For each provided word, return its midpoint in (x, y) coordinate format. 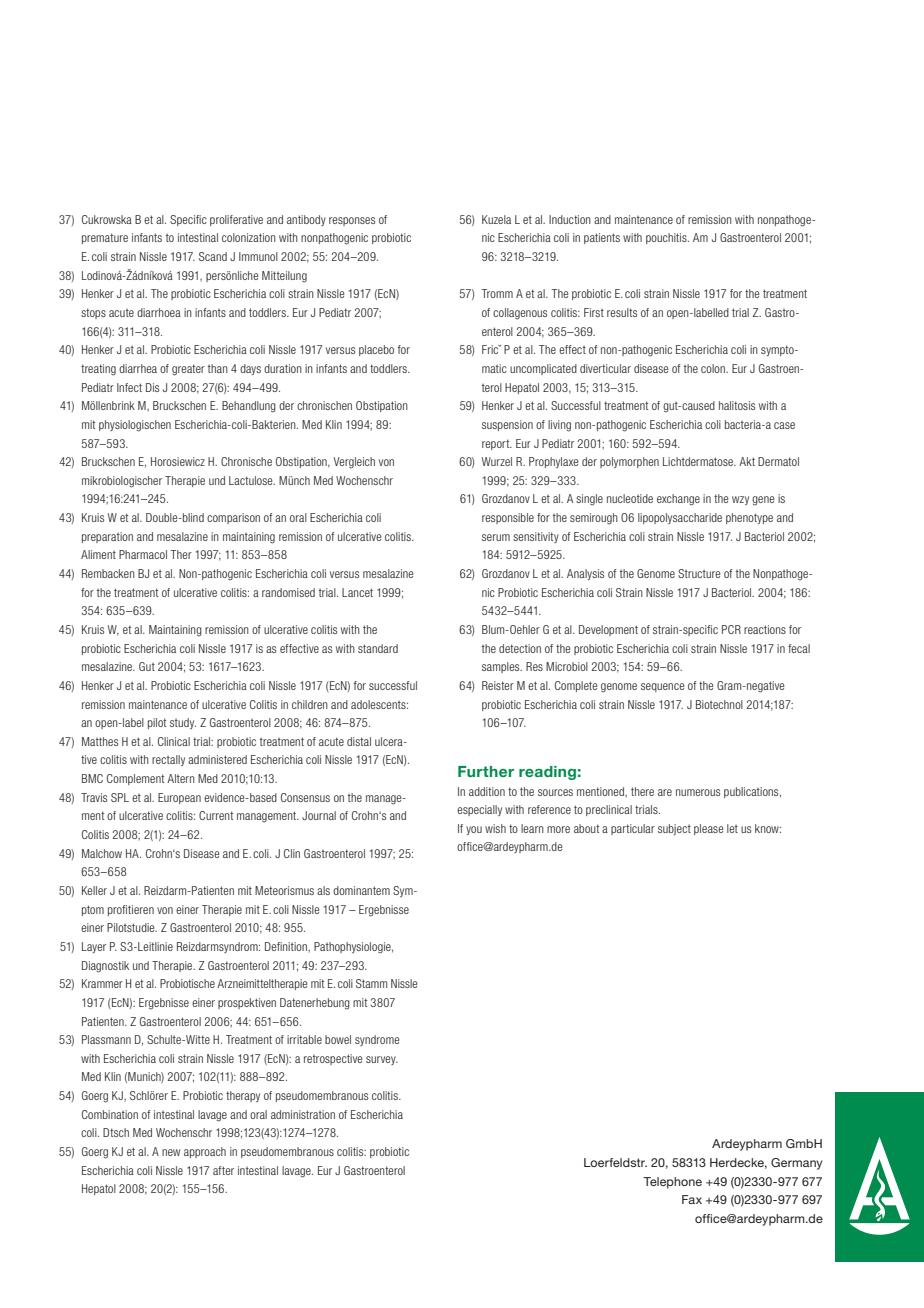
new (171, 1152)
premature (105, 238)
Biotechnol (719, 704)
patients (602, 238)
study (183, 723)
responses (352, 221)
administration (303, 1114)
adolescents (379, 704)
